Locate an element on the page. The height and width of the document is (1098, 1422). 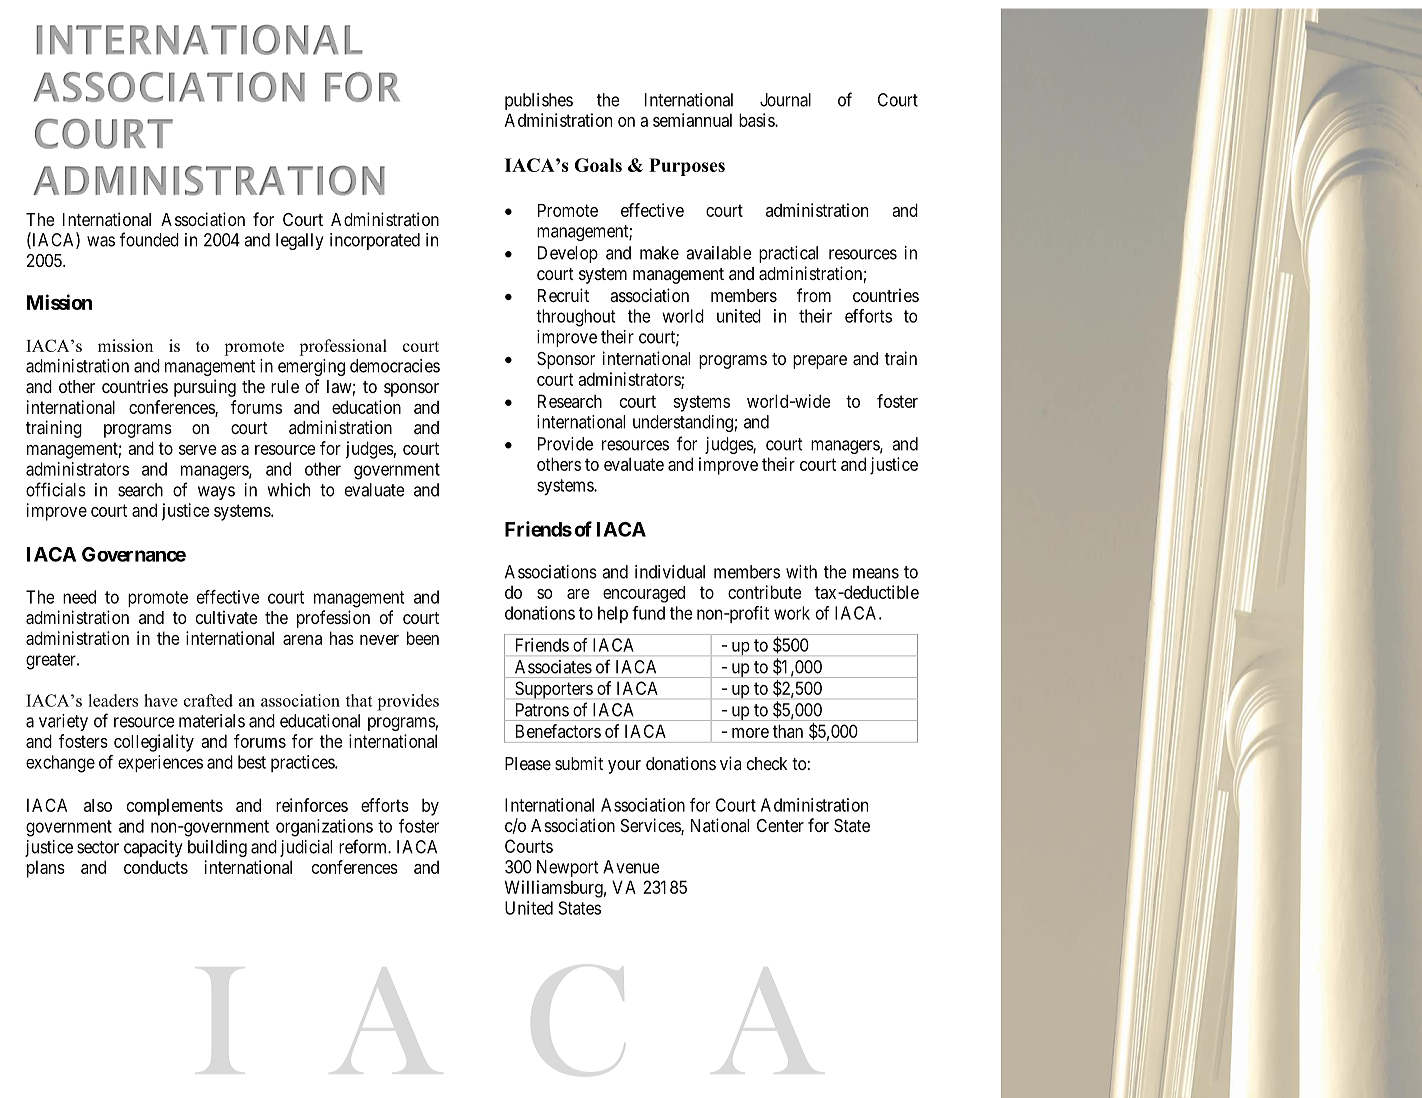
which is located at coordinates (288, 490).
